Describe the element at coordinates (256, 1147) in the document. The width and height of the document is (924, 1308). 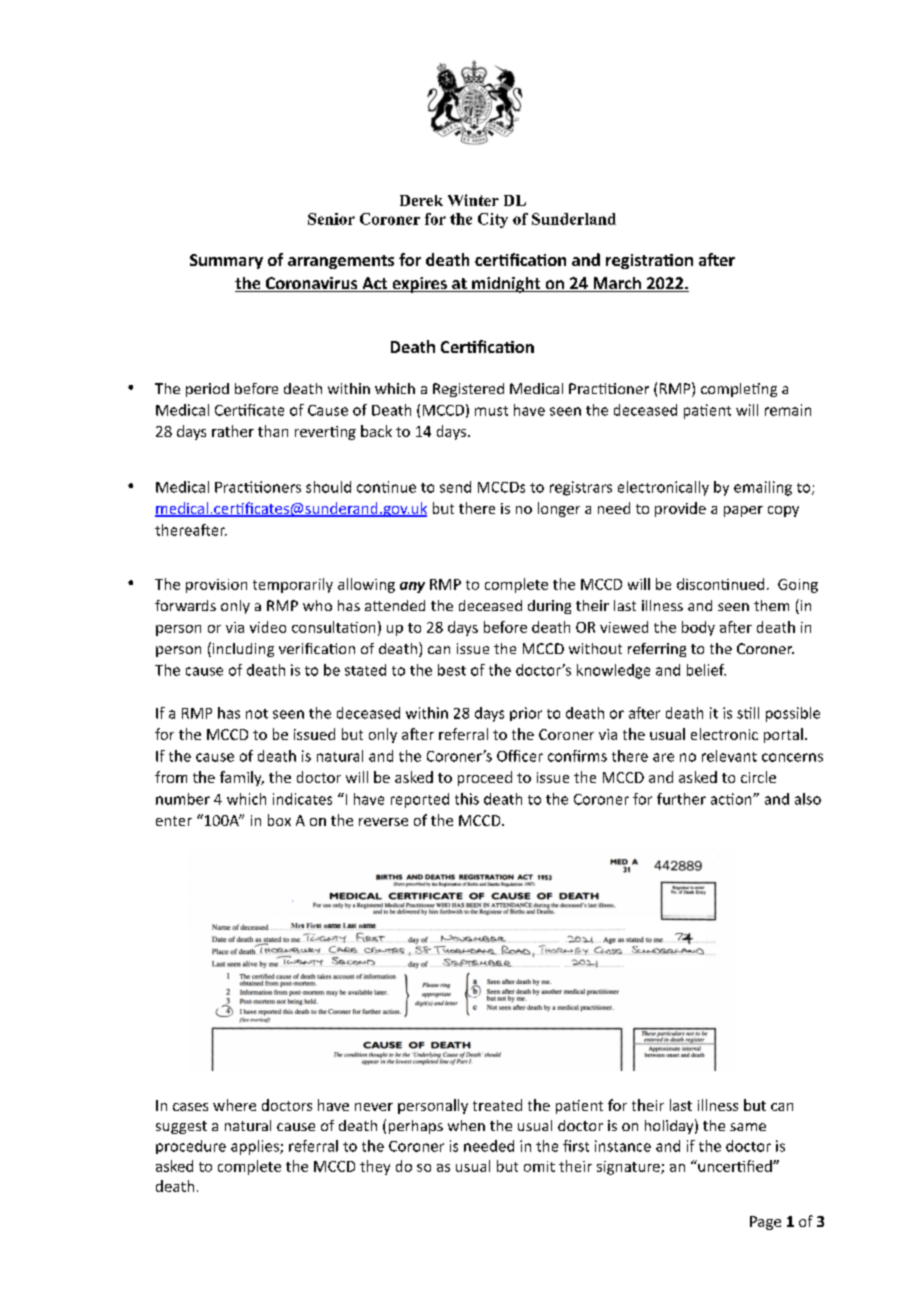
I see `applies` at that location.
